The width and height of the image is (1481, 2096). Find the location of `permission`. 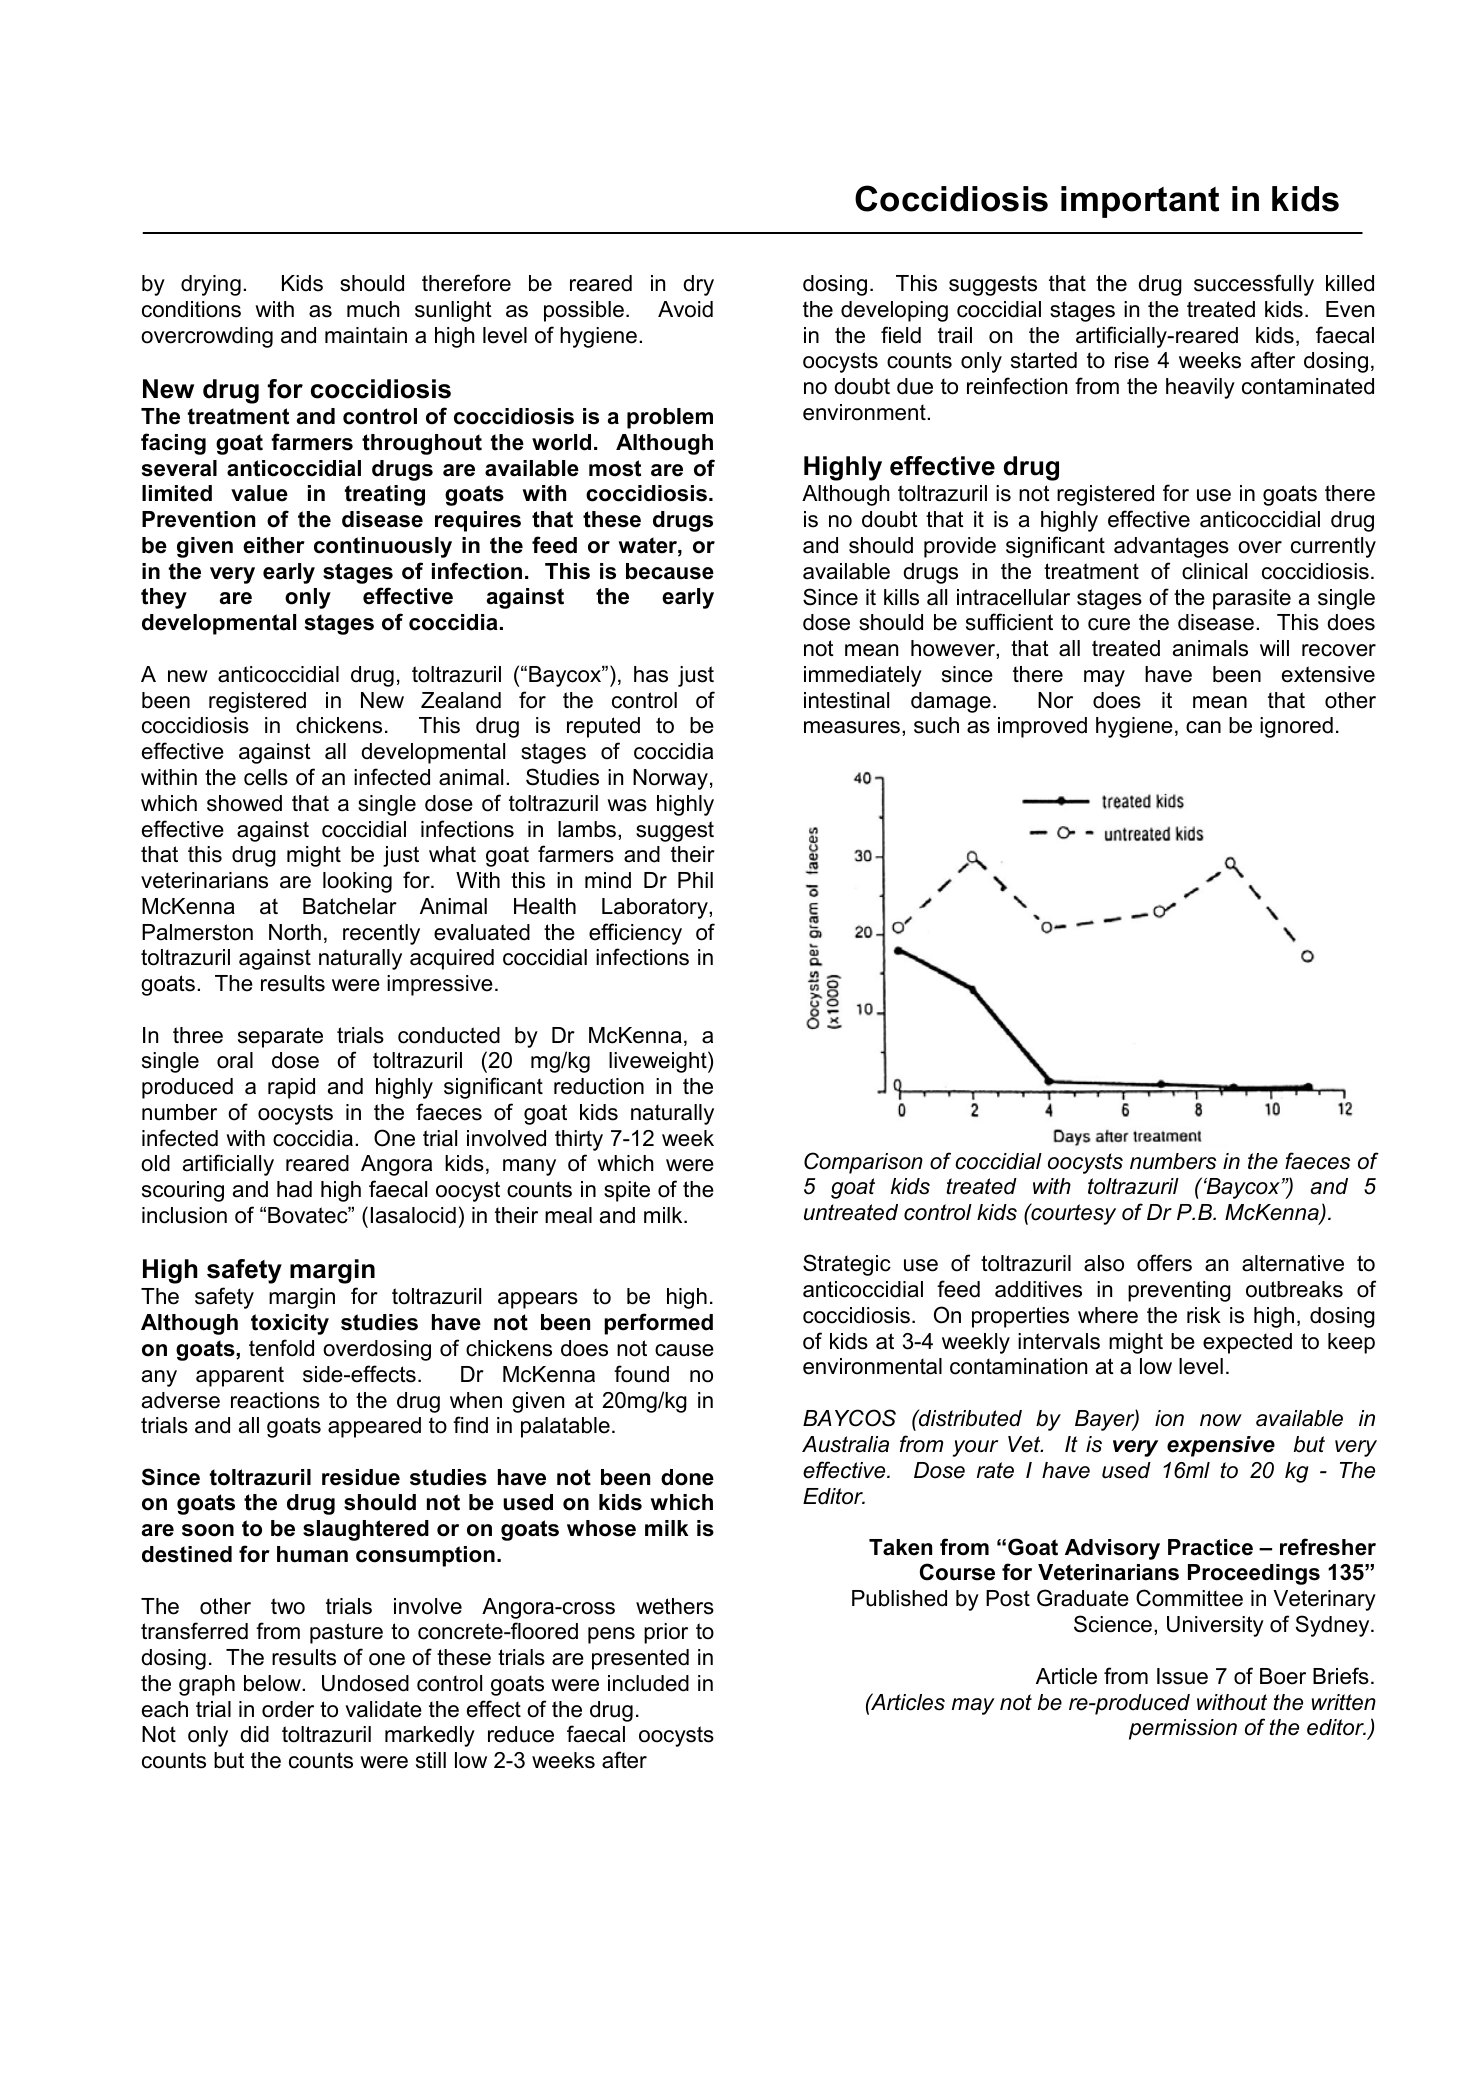

permission is located at coordinates (1183, 1729).
